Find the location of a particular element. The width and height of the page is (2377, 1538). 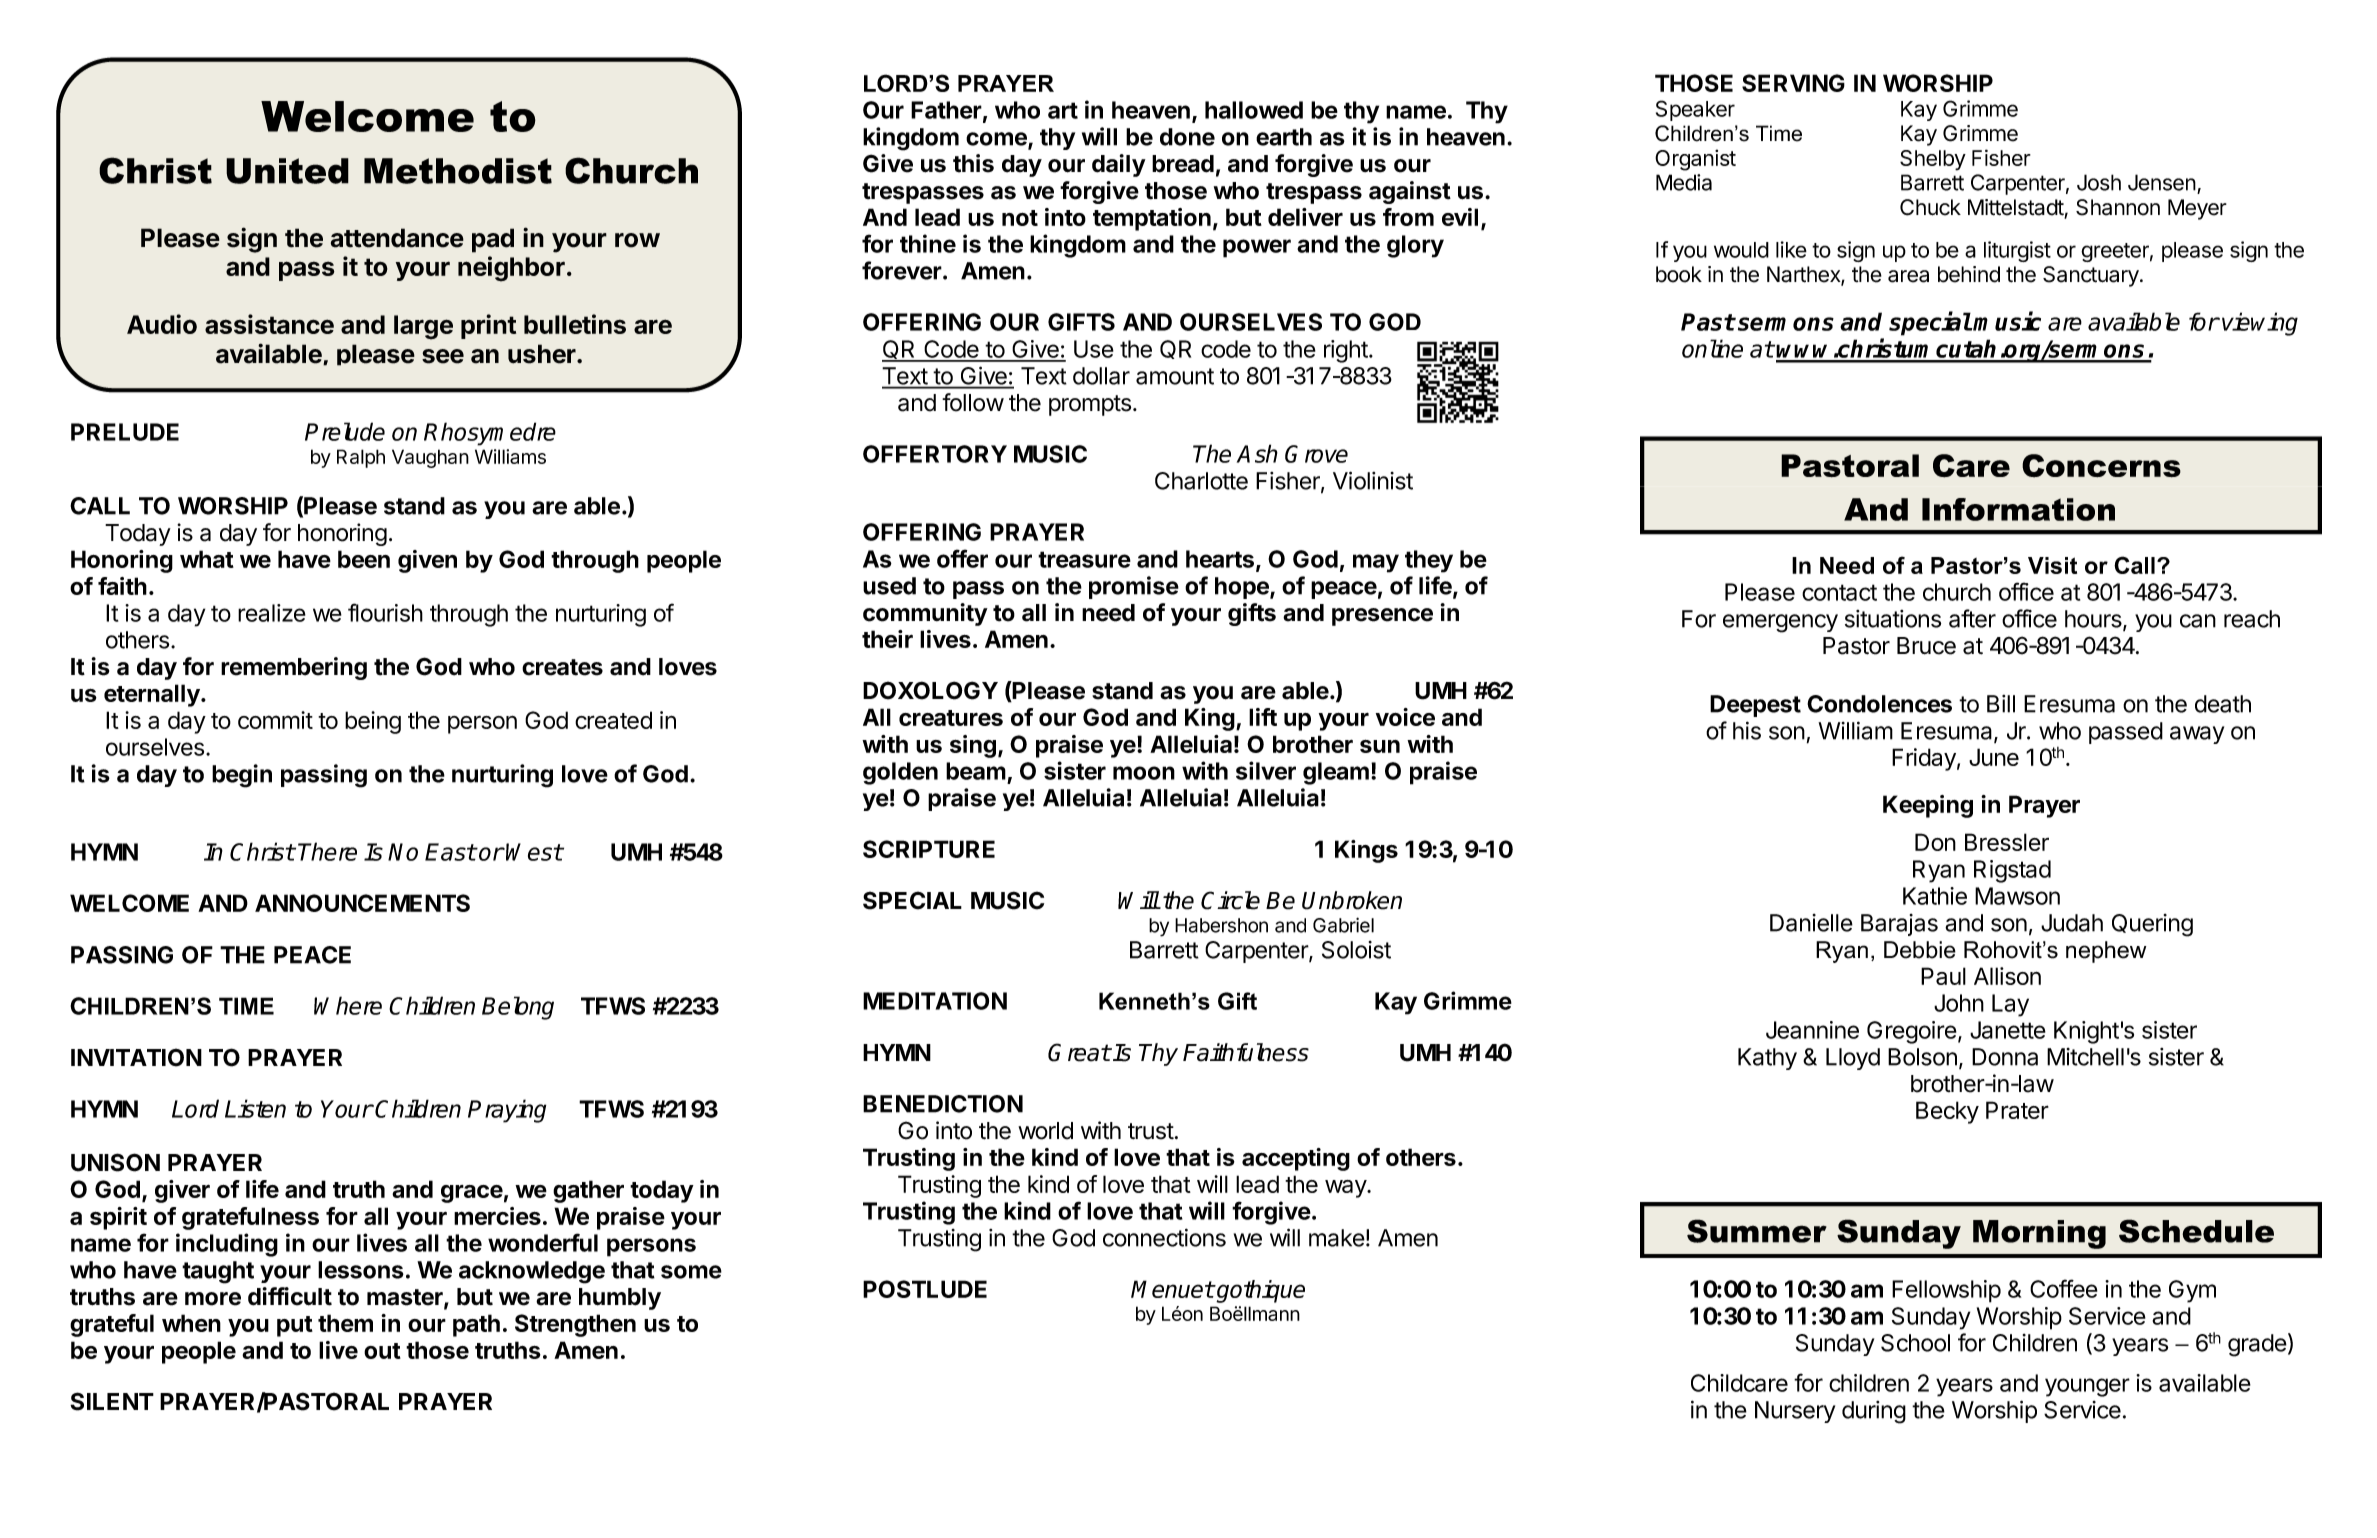

out is located at coordinates (382, 1351).
